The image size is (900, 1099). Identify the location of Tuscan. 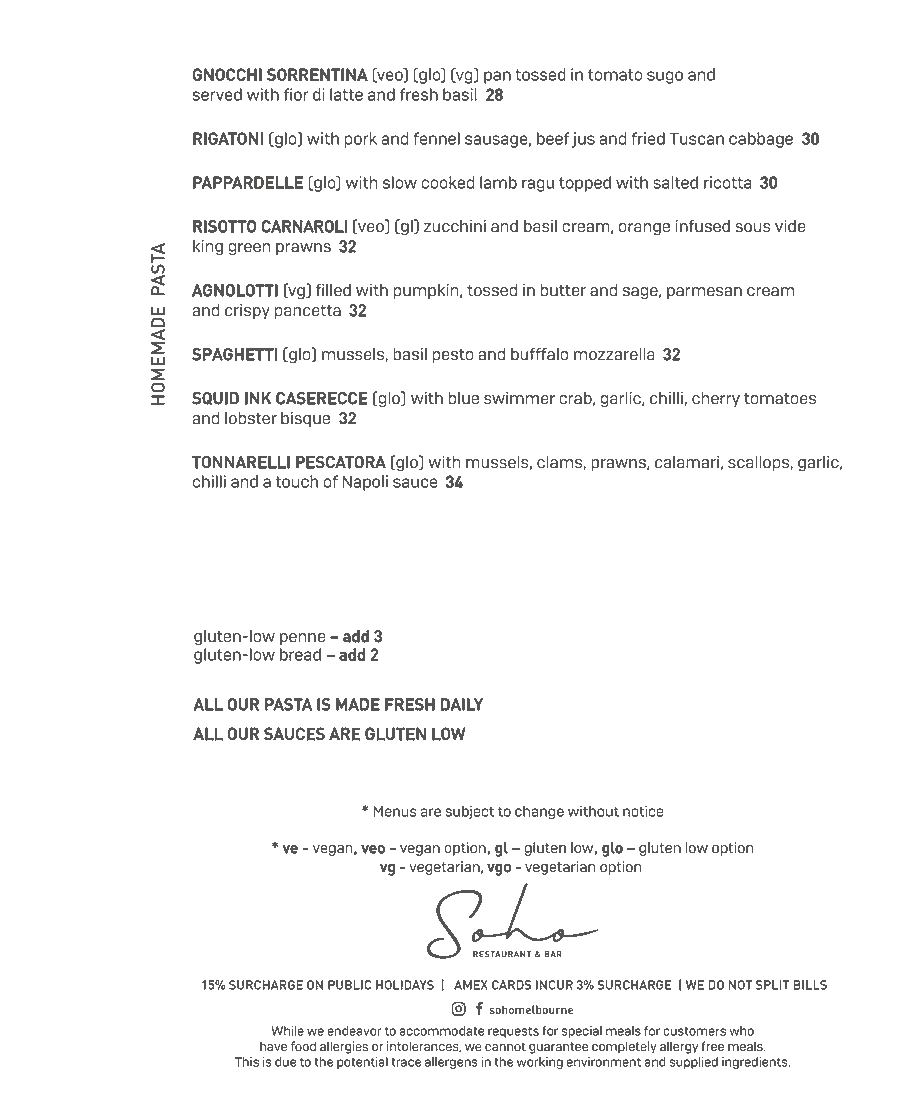
(696, 139).
